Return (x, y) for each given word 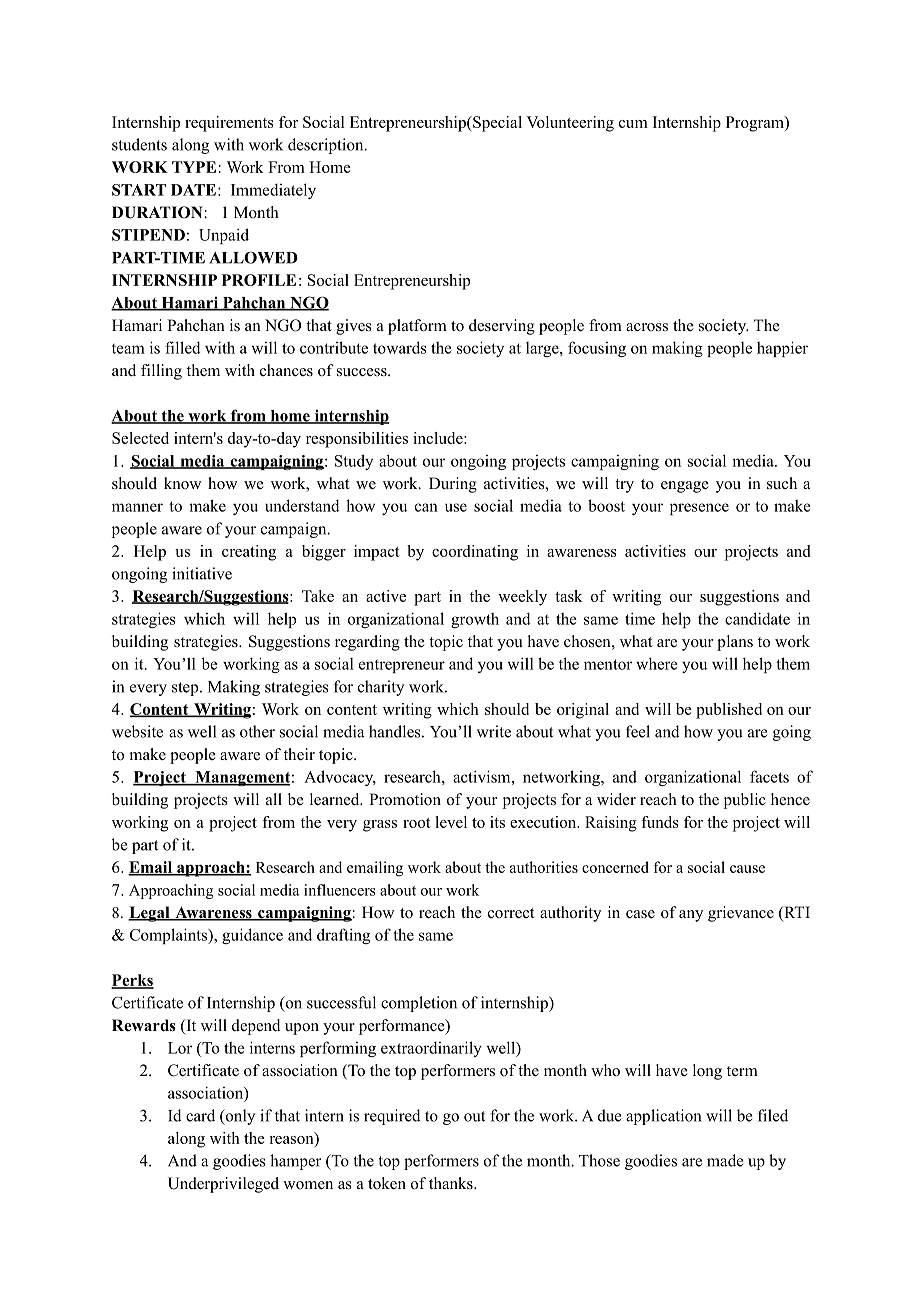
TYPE (194, 167)
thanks (452, 1183)
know (182, 483)
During (453, 485)
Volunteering (570, 124)
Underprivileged (223, 1185)
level (451, 822)
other (257, 731)
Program (756, 124)
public (745, 801)
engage (685, 487)
